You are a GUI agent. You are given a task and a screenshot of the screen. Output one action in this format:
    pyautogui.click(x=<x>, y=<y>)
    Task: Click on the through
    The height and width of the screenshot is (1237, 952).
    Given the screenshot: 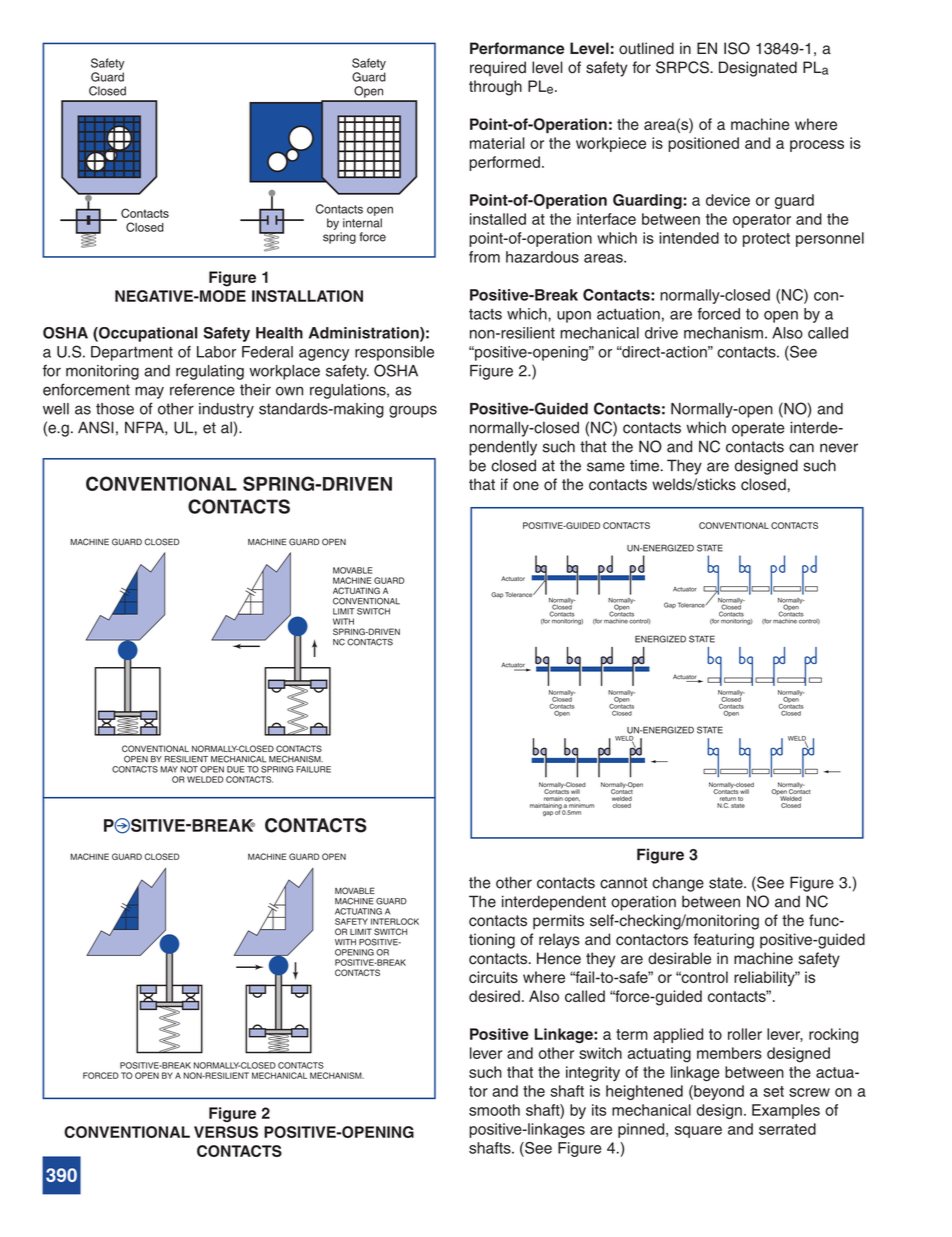 What is the action you would take?
    pyautogui.click(x=495, y=88)
